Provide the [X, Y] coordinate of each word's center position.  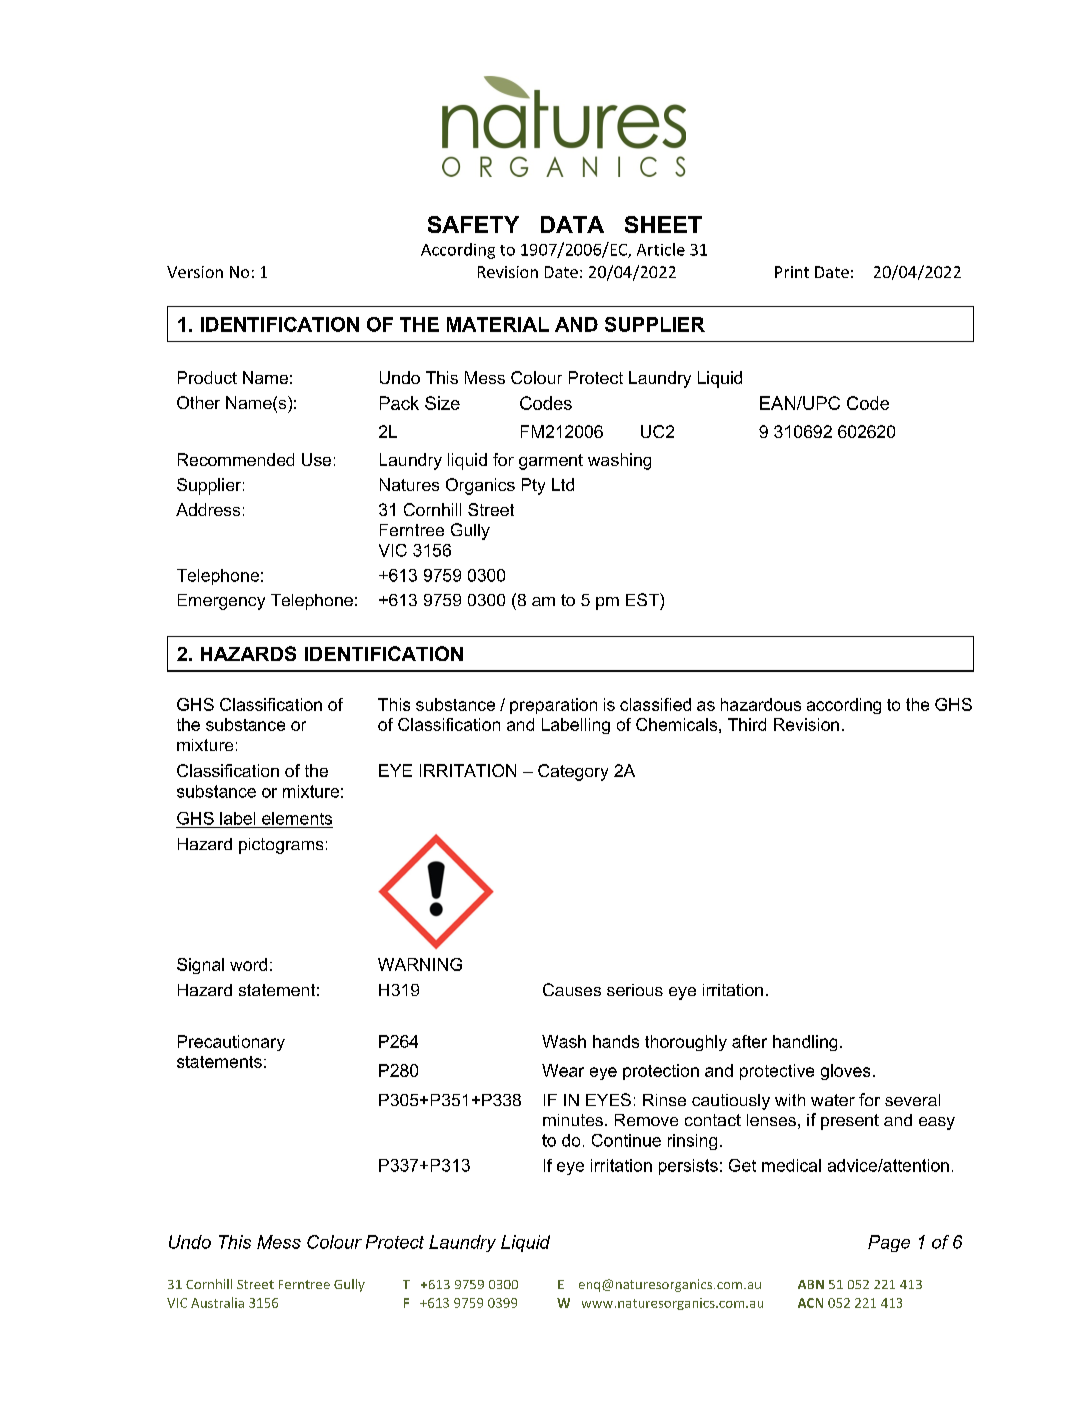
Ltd [563, 484]
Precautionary [231, 1043]
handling [805, 1043]
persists [688, 1167]
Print [792, 272]
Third [747, 724]
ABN [811, 1284]
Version [195, 272]
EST [643, 599]
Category [573, 772]
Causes [572, 989]
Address [208, 509]
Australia [217, 1302]
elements [297, 818]
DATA [572, 224]
